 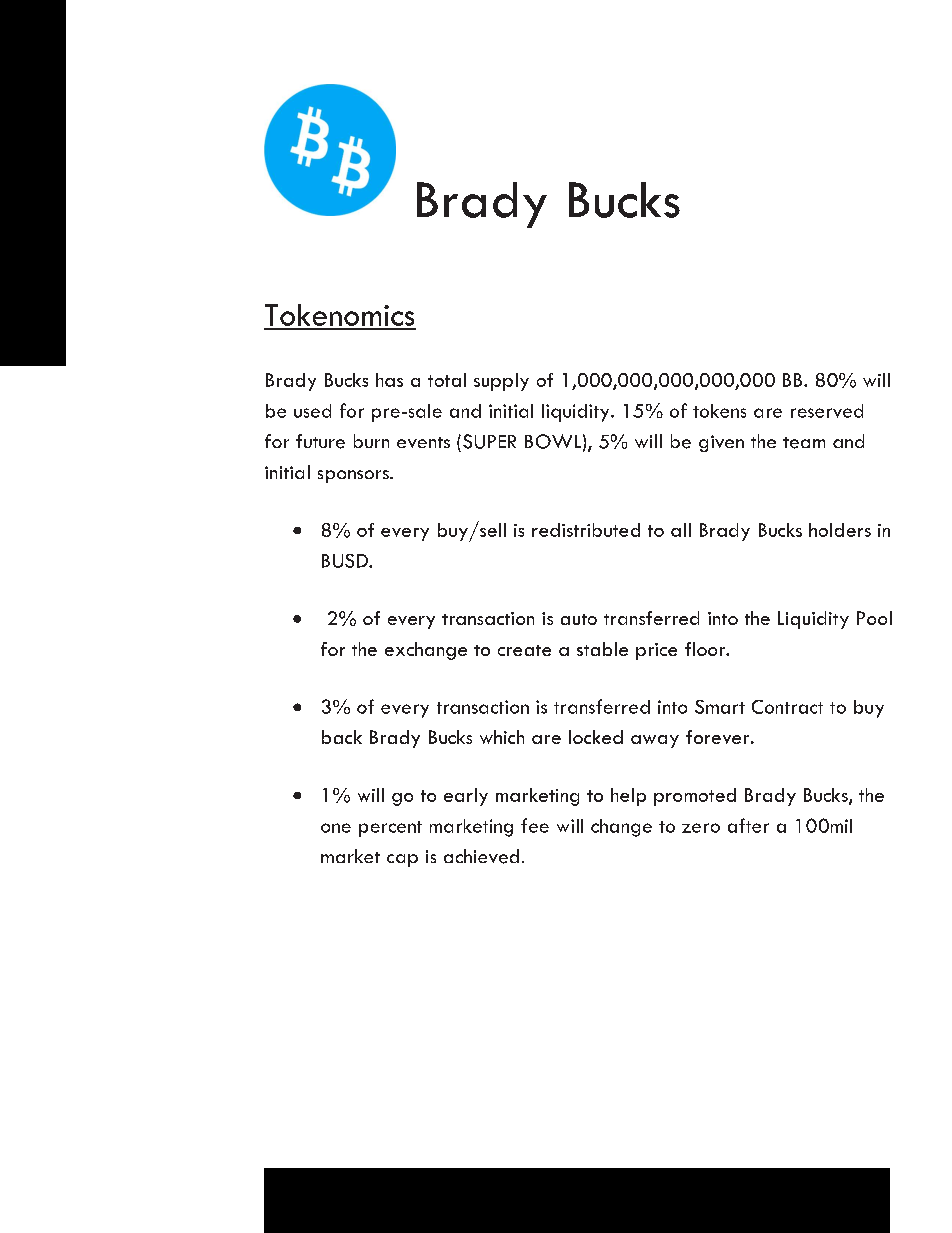 I want to click on reserved, so click(x=827, y=411).
